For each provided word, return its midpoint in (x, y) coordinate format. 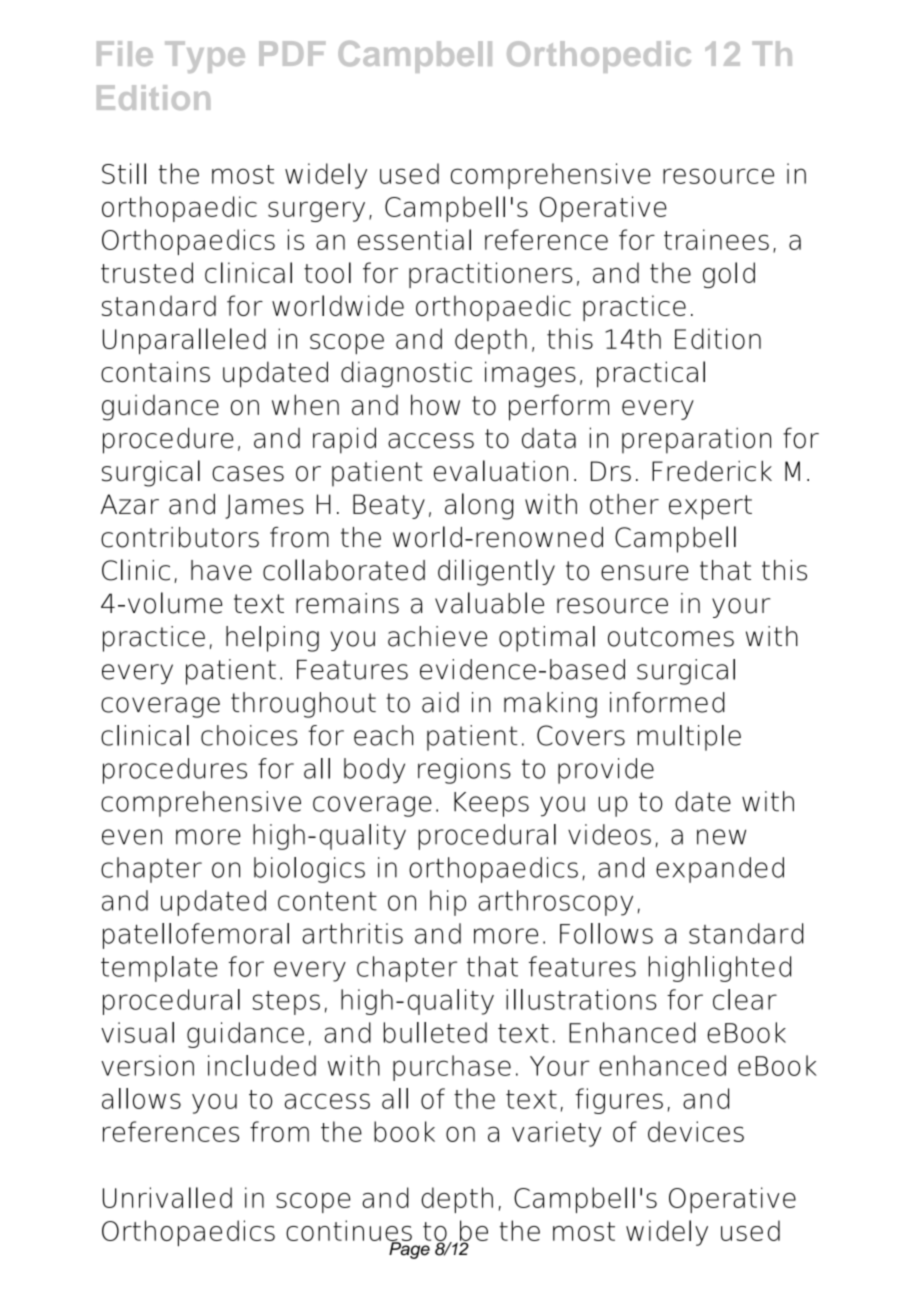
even (132, 837)
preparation (696, 440)
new (721, 837)
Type (205, 57)
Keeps (491, 804)
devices (696, 1131)
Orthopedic (599, 57)
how (435, 405)
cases (248, 474)
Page (410, 1249)
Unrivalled (167, 1197)
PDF (292, 53)
